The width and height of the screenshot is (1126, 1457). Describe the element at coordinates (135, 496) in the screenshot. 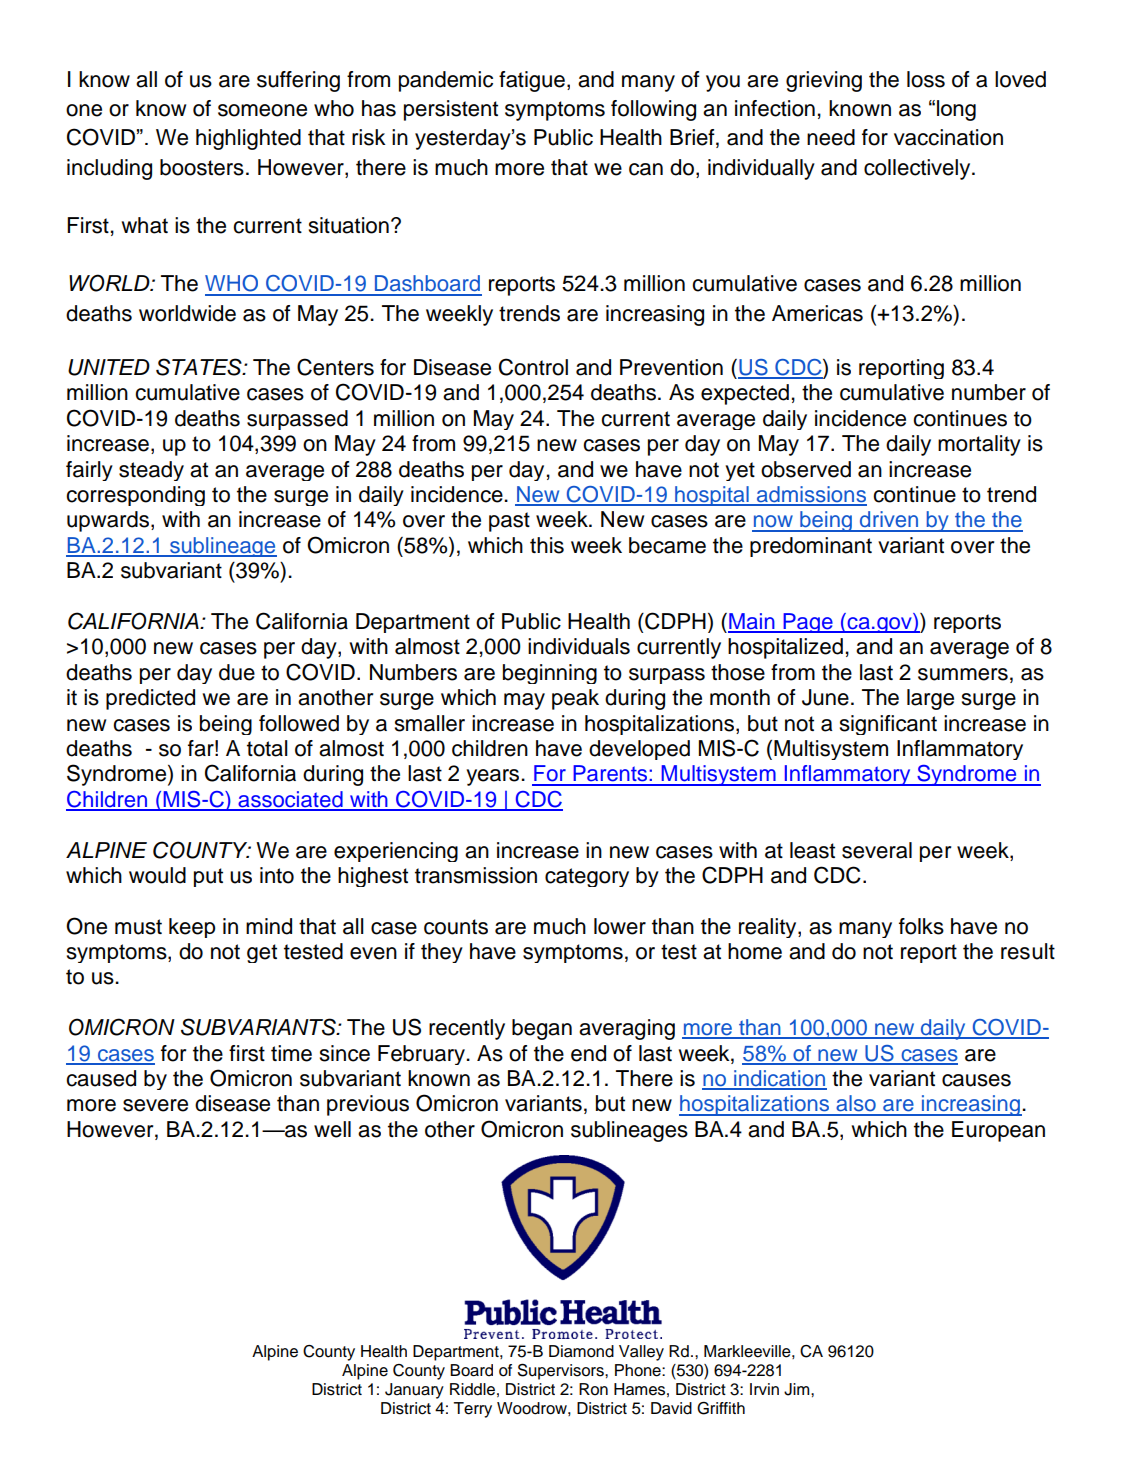

I see `corresponding` at that location.
